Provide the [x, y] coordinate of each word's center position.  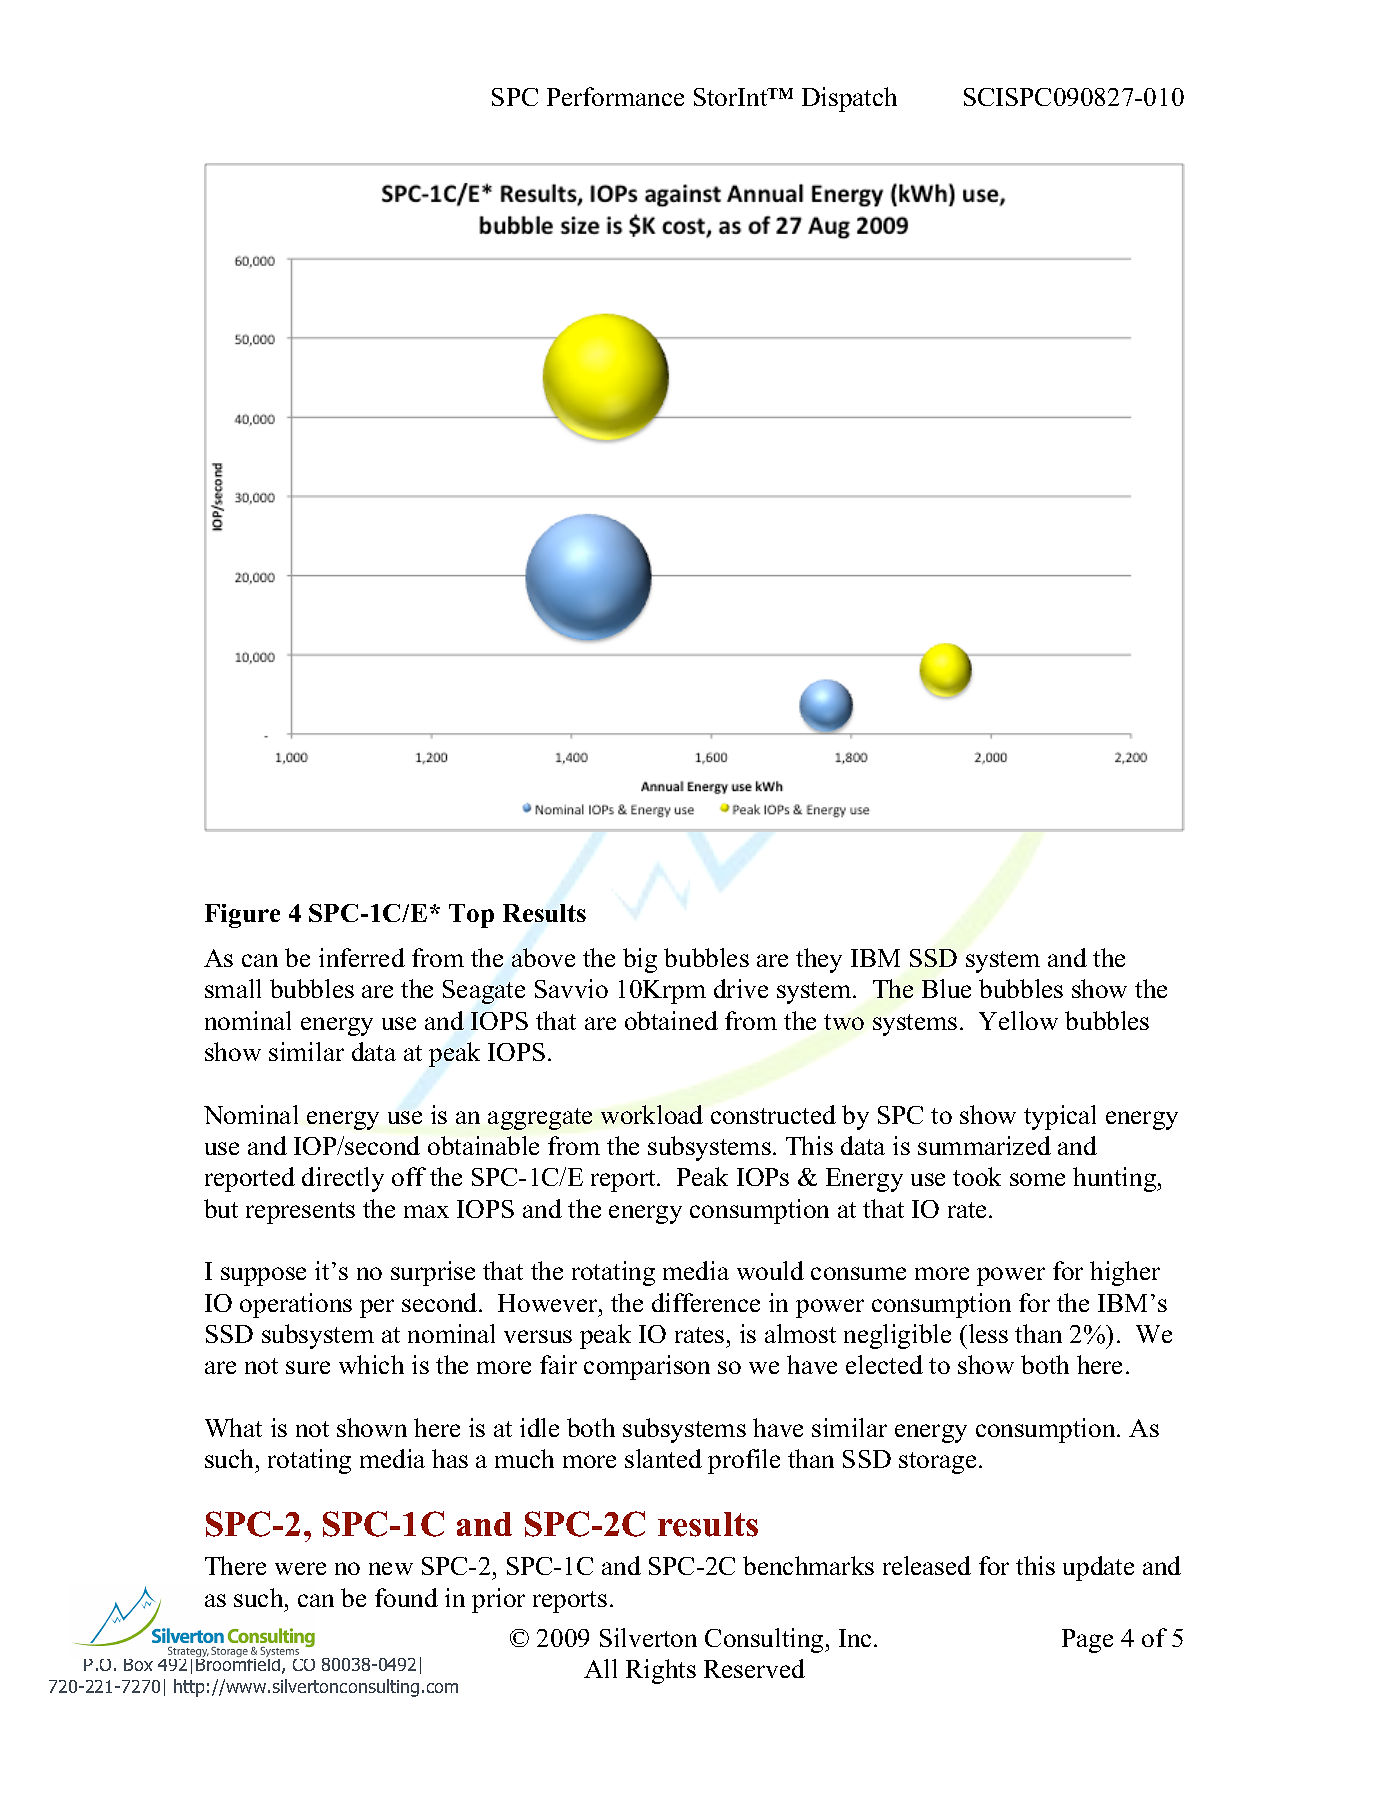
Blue [946, 988]
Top [471, 916]
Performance [615, 96]
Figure [242, 916]
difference [706, 1302]
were [300, 1568]
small [233, 988]
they [819, 960]
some [1037, 1179]
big [640, 960]
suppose [263, 1276]
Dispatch [849, 99]
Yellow [1018, 1020]
